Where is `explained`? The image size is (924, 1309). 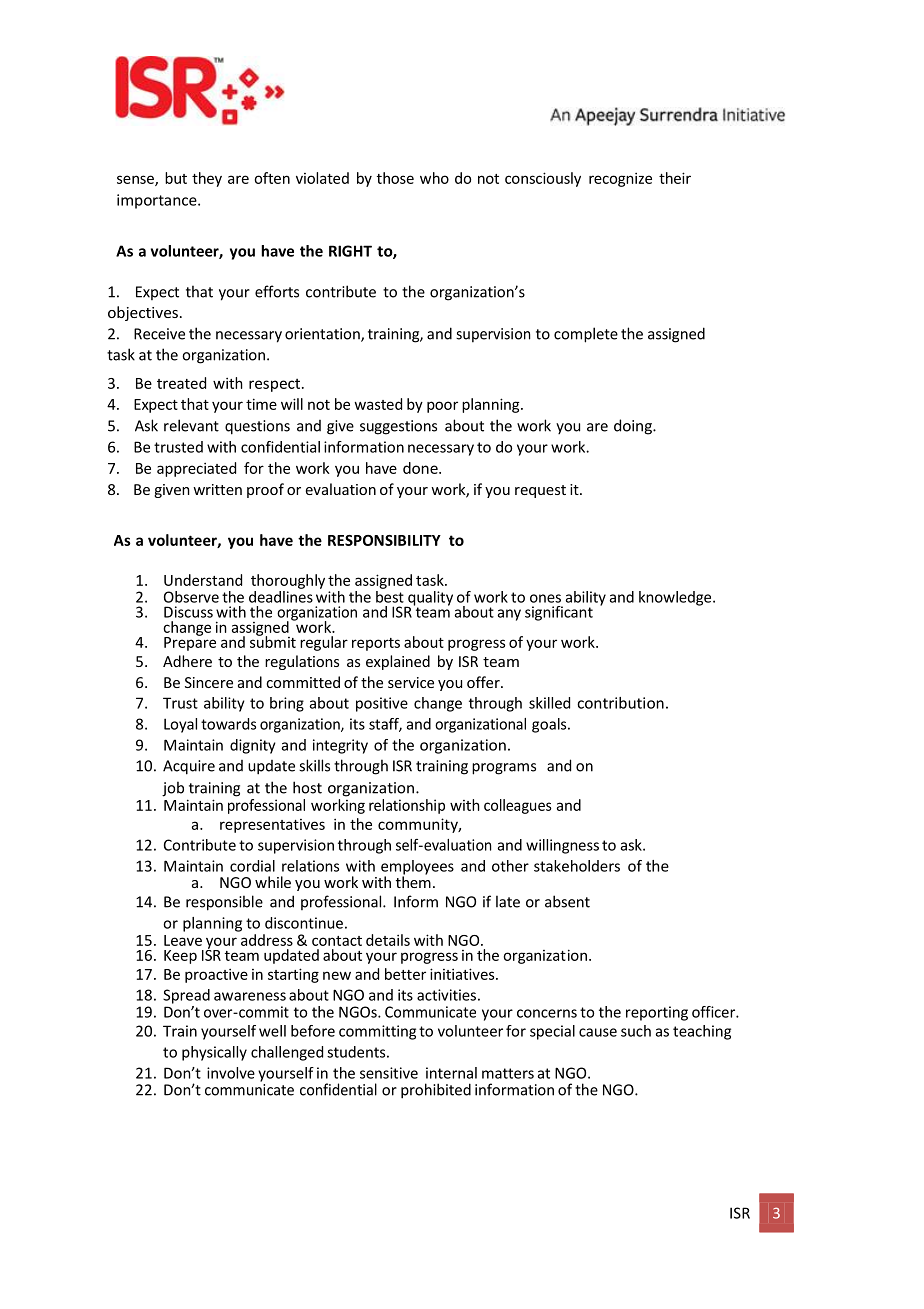 explained is located at coordinates (398, 662).
